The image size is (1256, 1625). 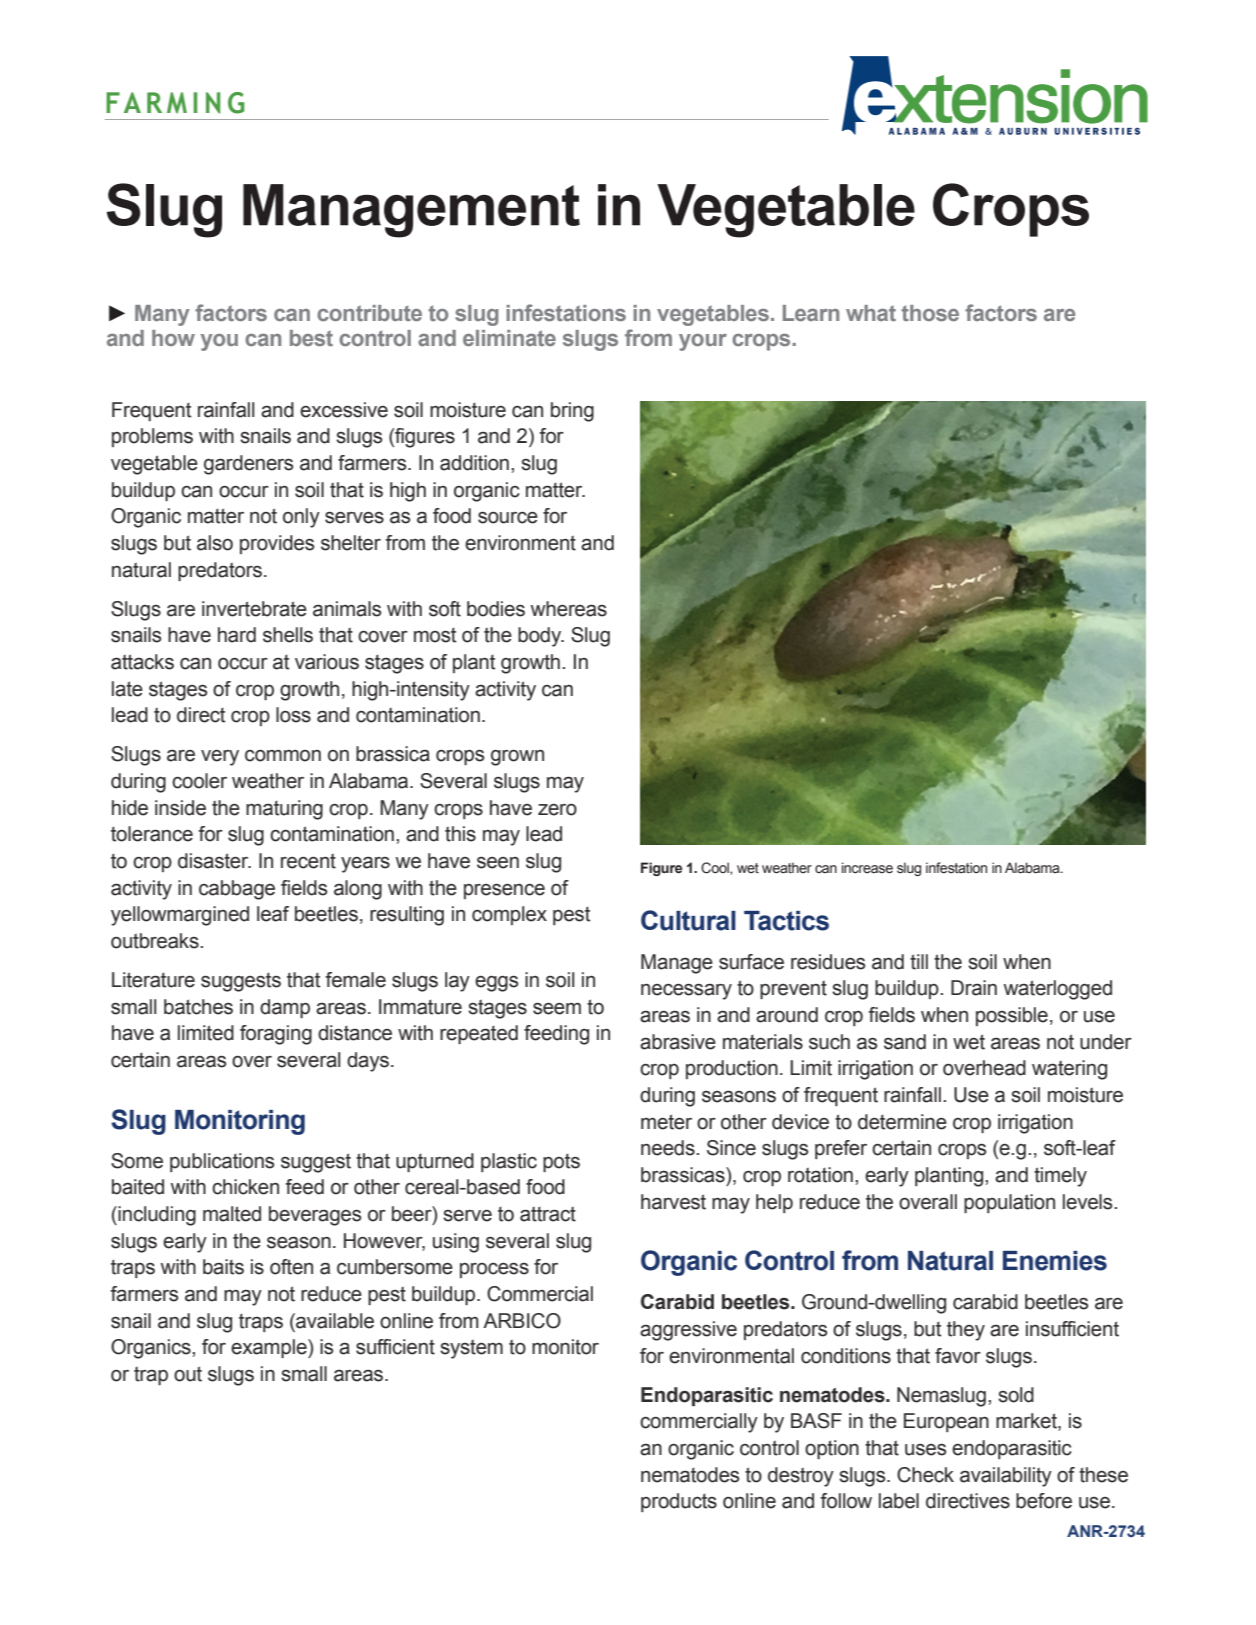 I want to click on products, so click(x=679, y=1502).
